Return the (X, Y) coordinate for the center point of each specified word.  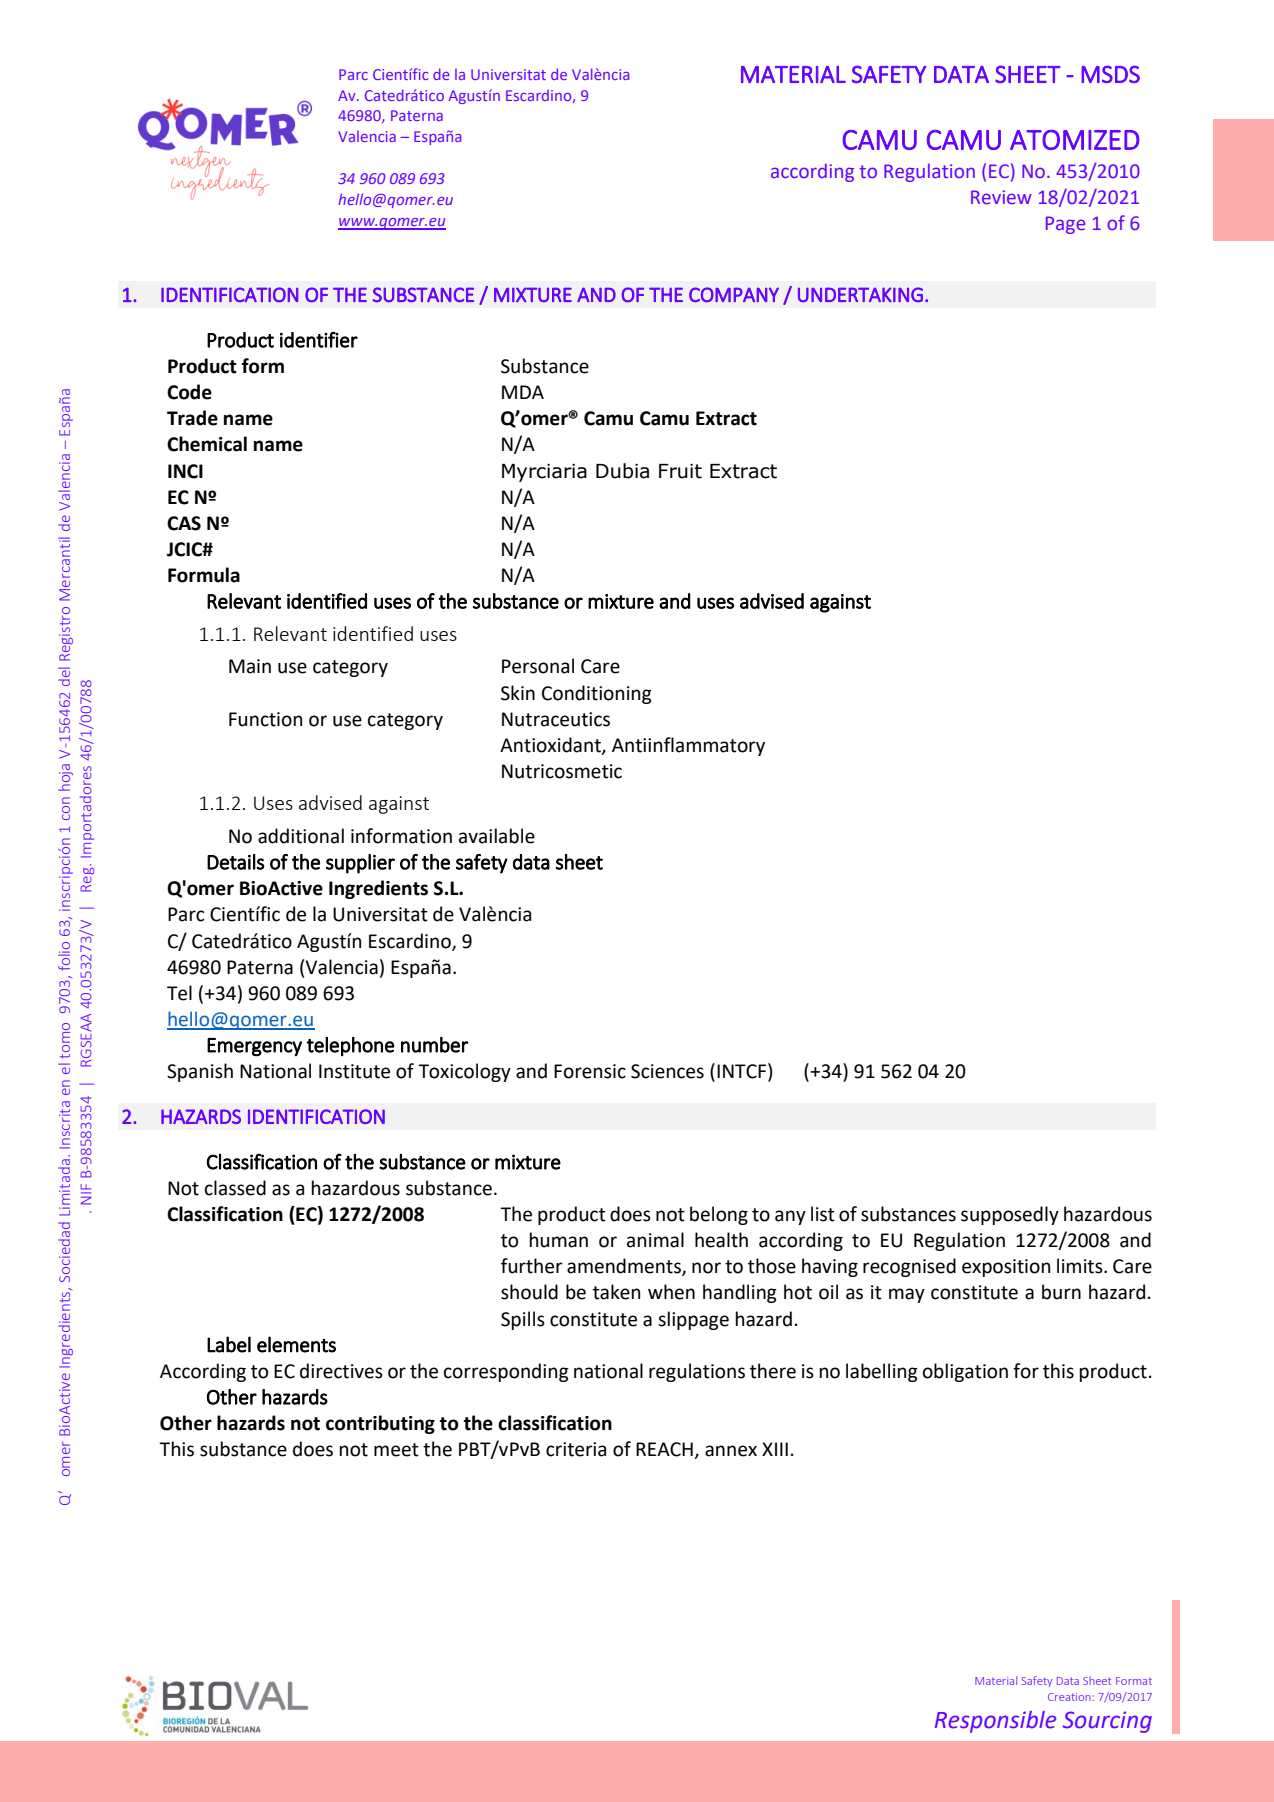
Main (250, 666)
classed (235, 1188)
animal (655, 1240)
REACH (665, 1450)
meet (396, 1450)
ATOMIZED (1074, 140)
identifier (319, 340)
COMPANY (734, 294)
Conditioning (597, 694)
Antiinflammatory (688, 746)
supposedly (1010, 1215)
